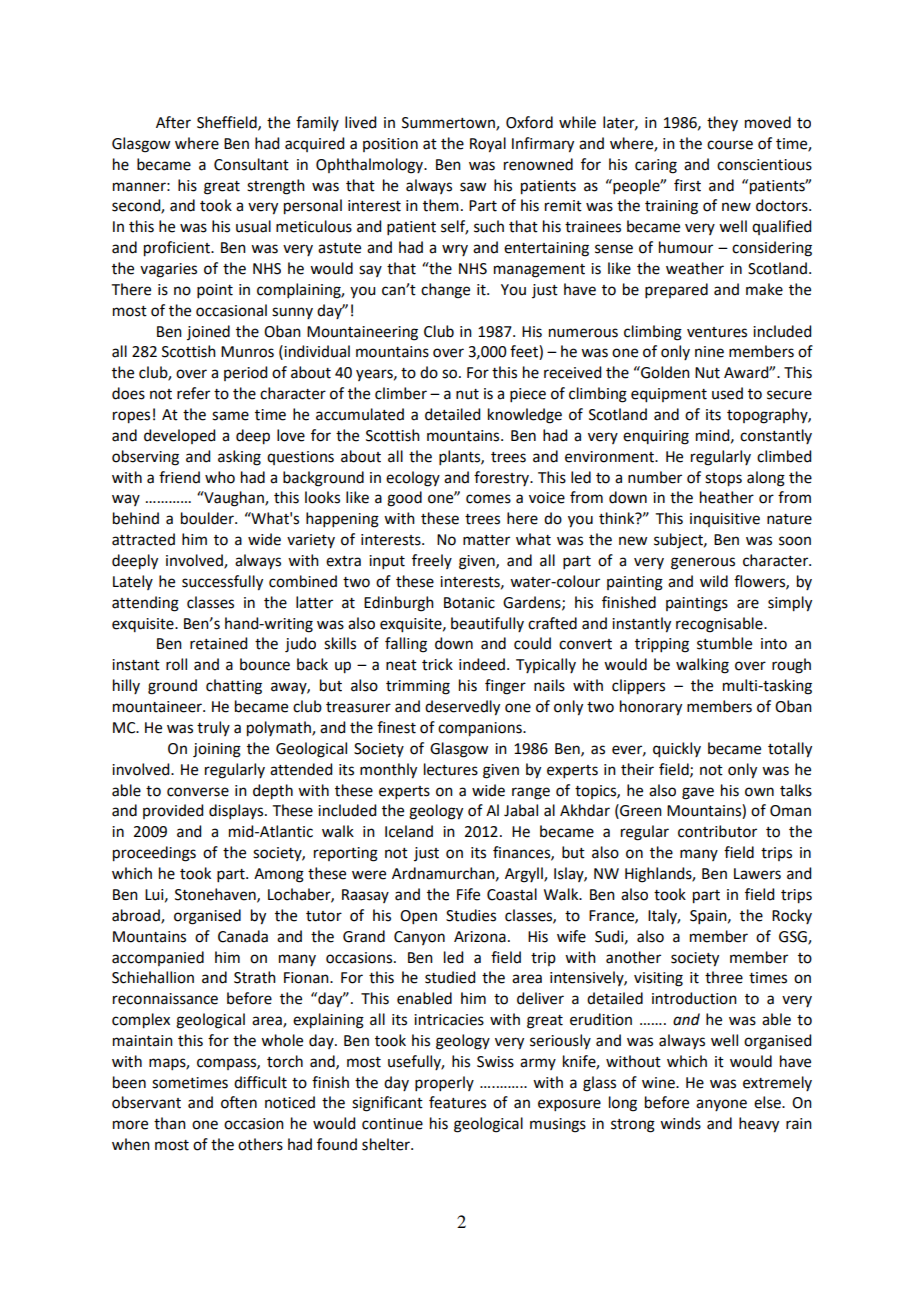 This page has height=1308, width=924. What do you see at coordinates (239, 1102) in the page?
I see `often` at bounding box center [239, 1102].
